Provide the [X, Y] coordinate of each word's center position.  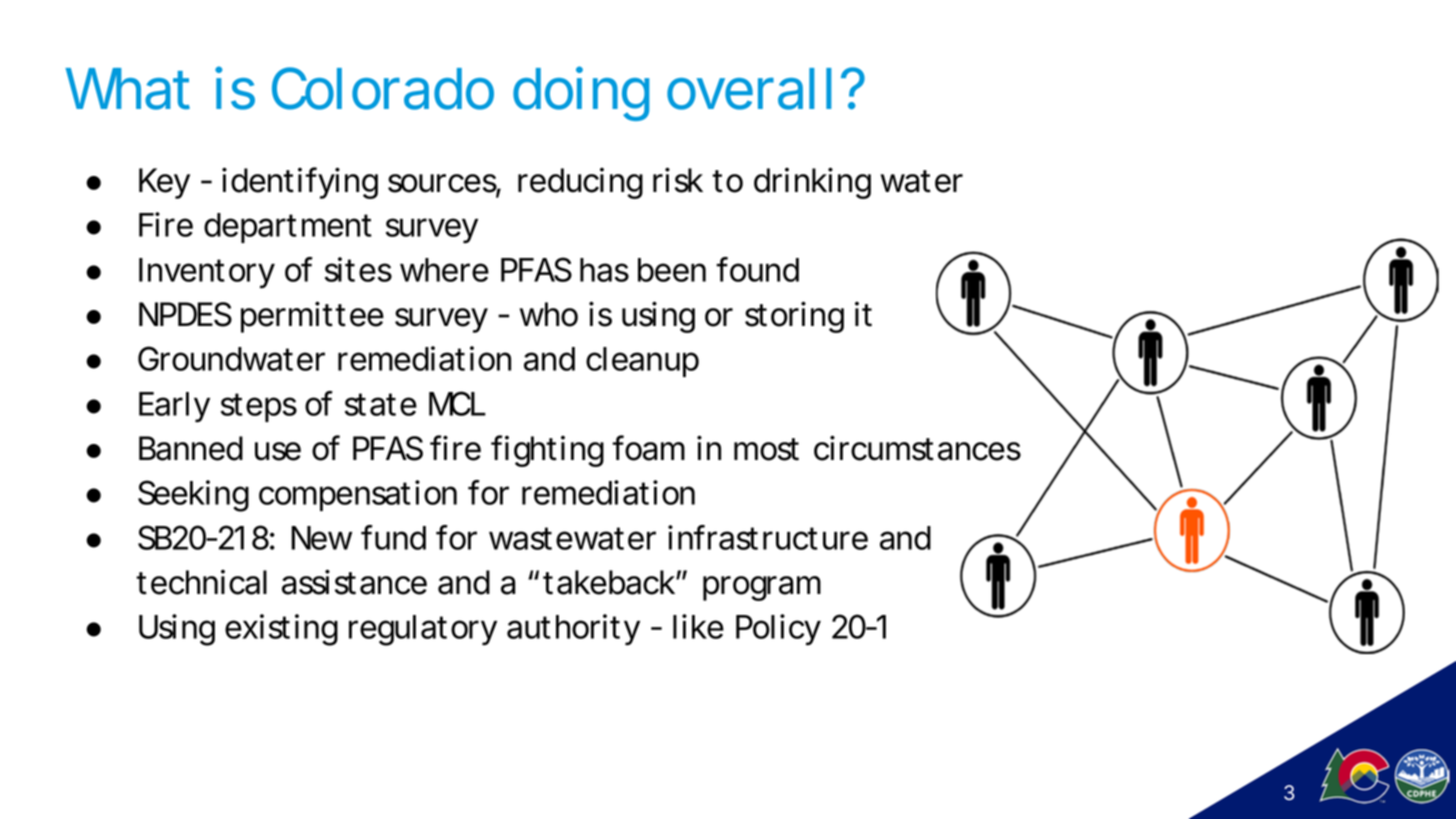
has [604, 270]
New [321, 538]
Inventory [206, 273]
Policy [778, 630]
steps [259, 407]
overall [749, 89]
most [766, 449]
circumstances [917, 448]
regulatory [422, 630]
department [288, 228]
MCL [456, 403]
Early [174, 407]
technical [201, 582]
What [127, 89]
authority [573, 630]
